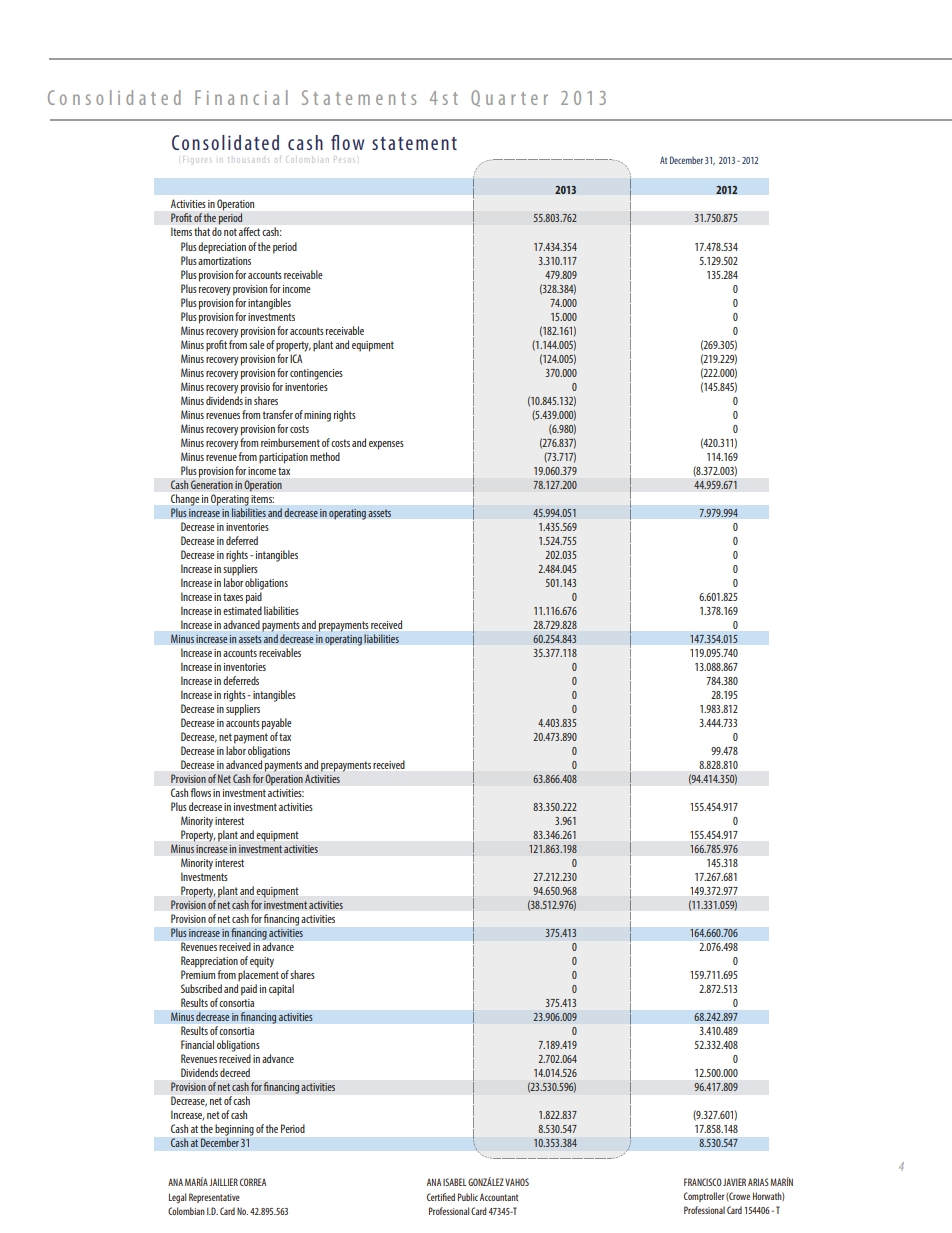 The height and width of the screenshot is (1233, 952). Describe the element at coordinates (277, 724) in the screenshot. I see `payable` at that location.
